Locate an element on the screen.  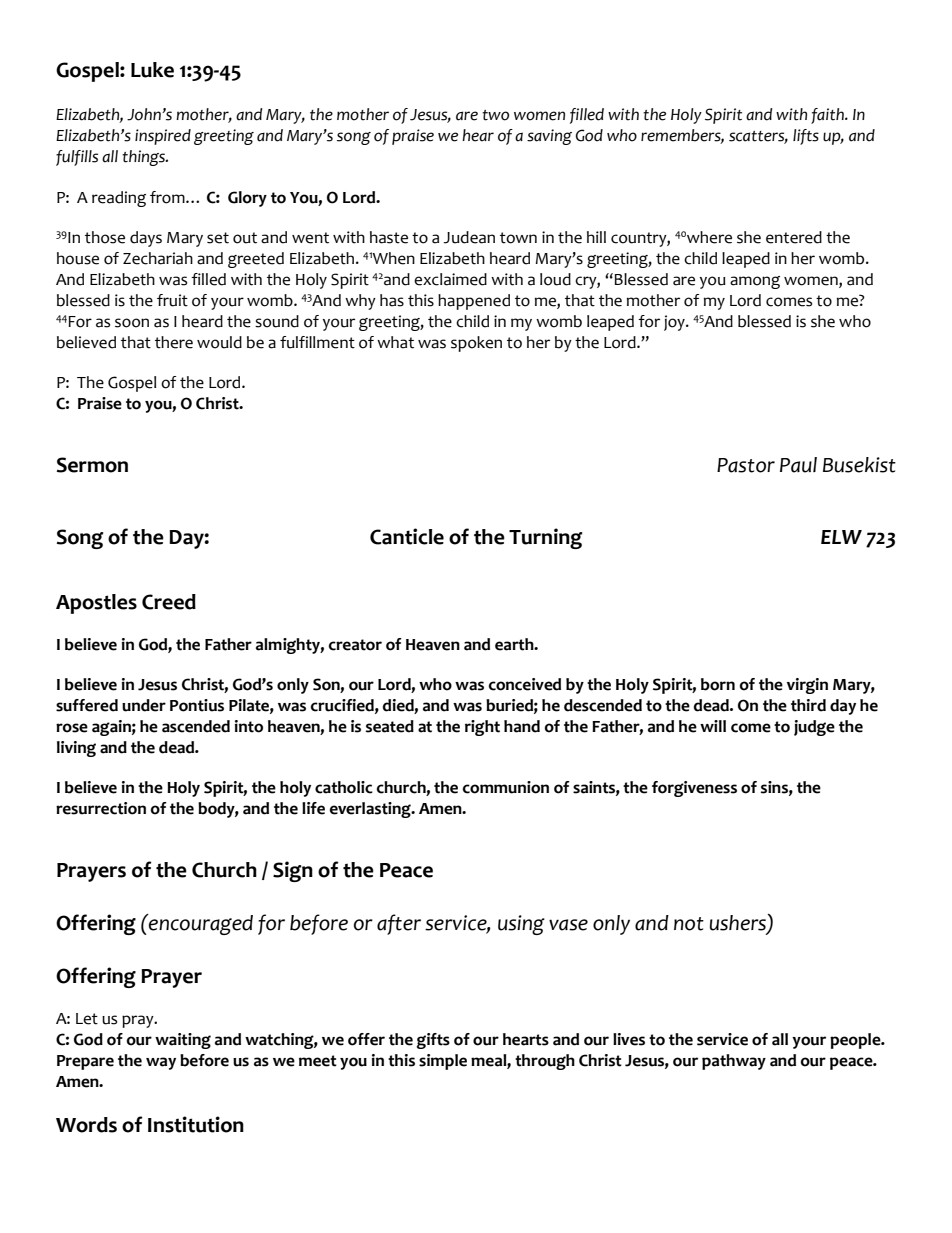
spoken is located at coordinates (476, 344).
